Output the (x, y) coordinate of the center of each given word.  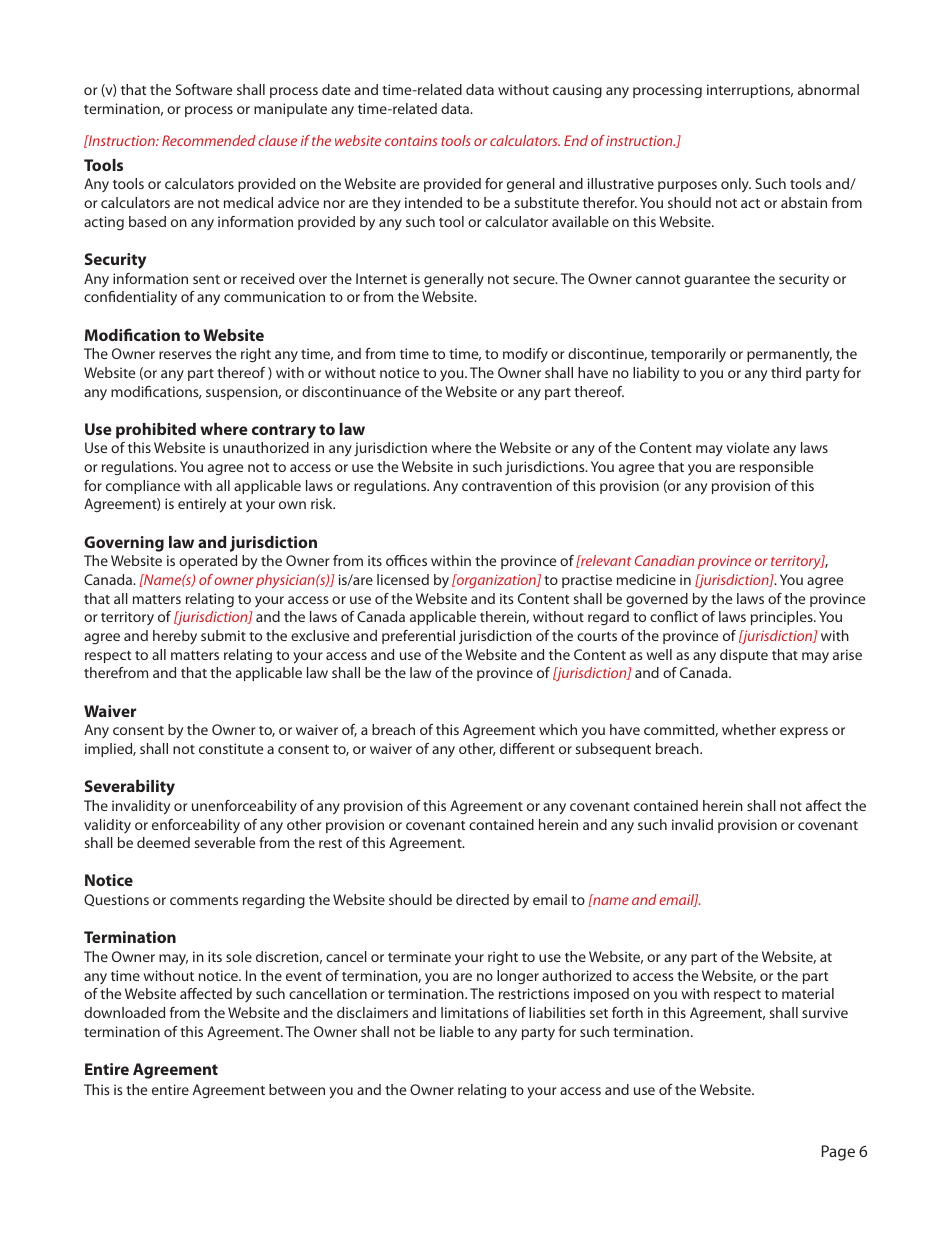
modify (525, 355)
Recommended (209, 140)
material (808, 993)
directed (482, 899)
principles (783, 618)
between (297, 1089)
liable (457, 1031)
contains (411, 141)
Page (838, 1153)
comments (204, 900)
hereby (175, 637)
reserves (185, 355)
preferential (418, 637)
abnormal (828, 89)
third (786, 372)
